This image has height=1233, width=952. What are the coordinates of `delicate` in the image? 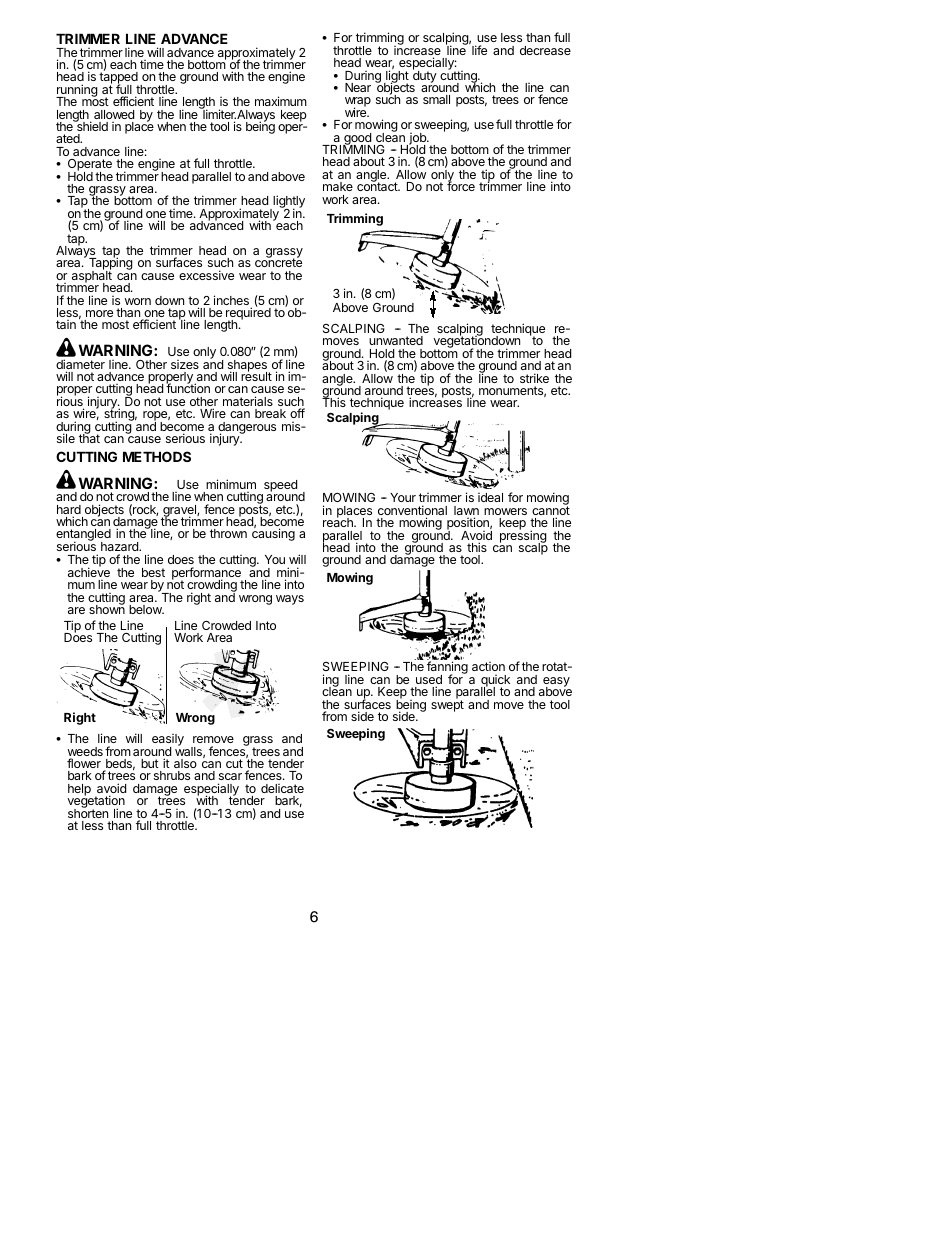 It's located at (282, 788).
